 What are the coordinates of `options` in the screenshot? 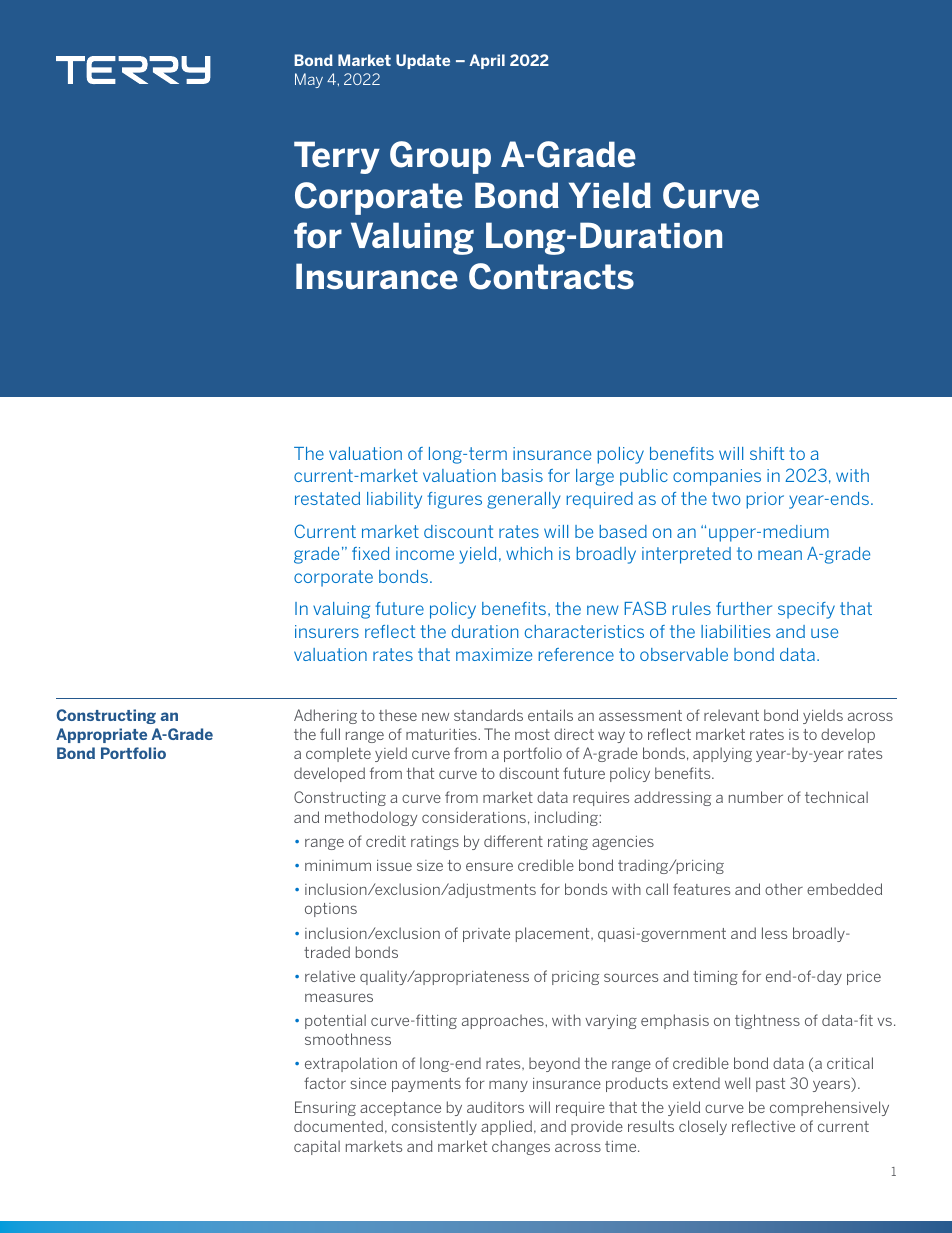 It's located at (331, 910).
